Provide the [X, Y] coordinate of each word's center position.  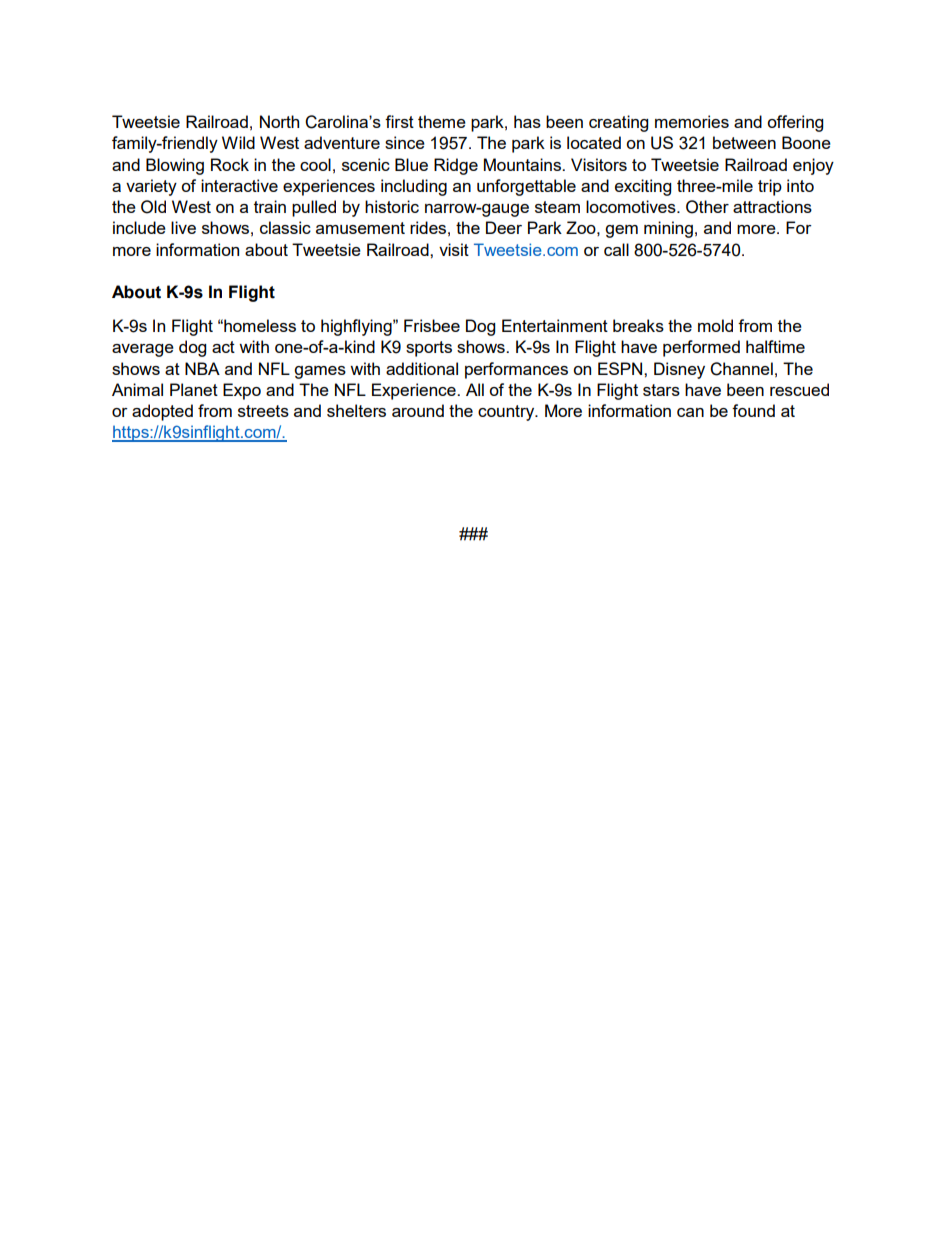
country [507, 413]
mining [668, 229]
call [616, 249]
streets [263, 411]
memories [692, 121]
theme [442, 121]
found [753, 410]
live [183, 227]
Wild [238, 142]
